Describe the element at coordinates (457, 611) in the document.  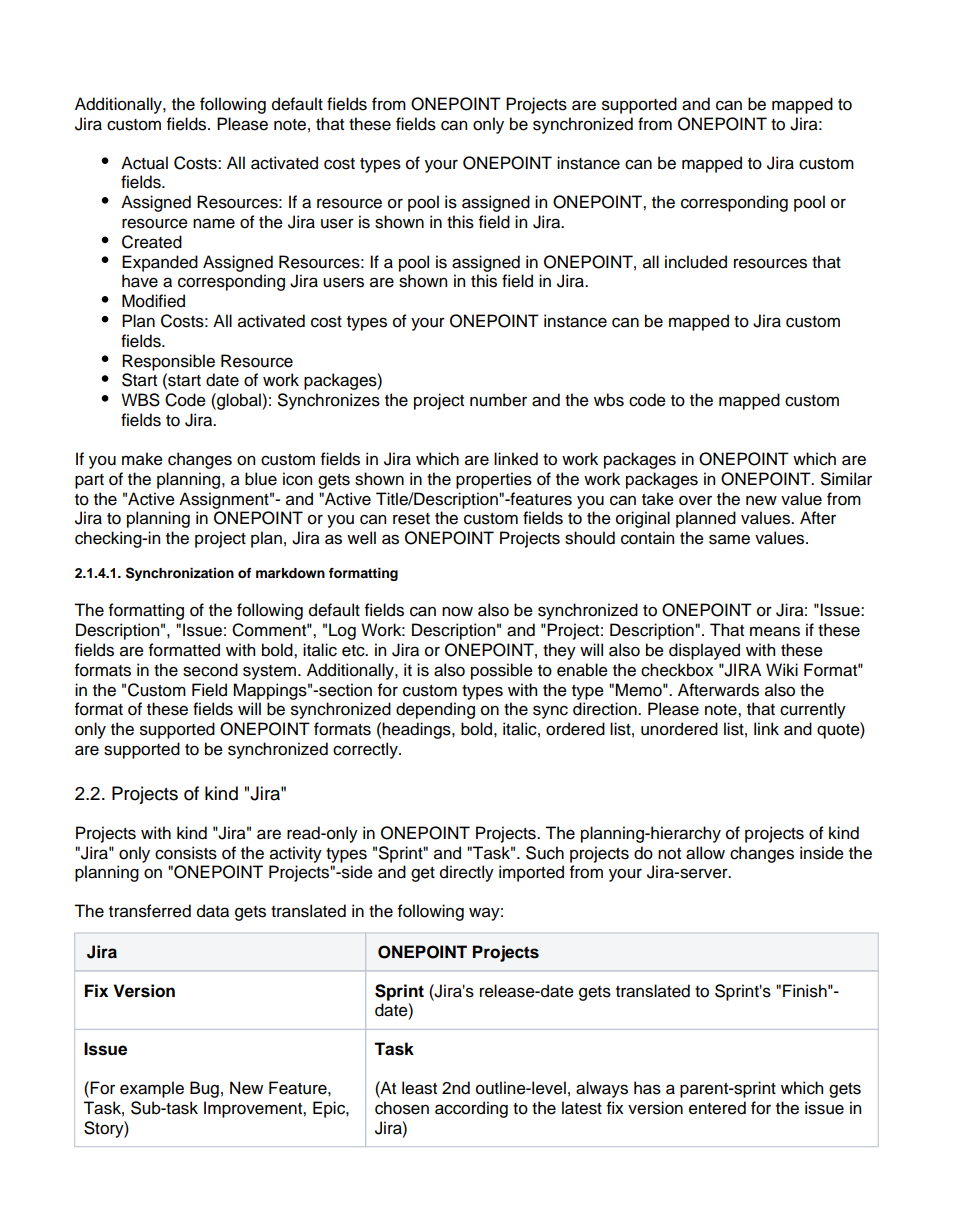
I see `now` at that location.
